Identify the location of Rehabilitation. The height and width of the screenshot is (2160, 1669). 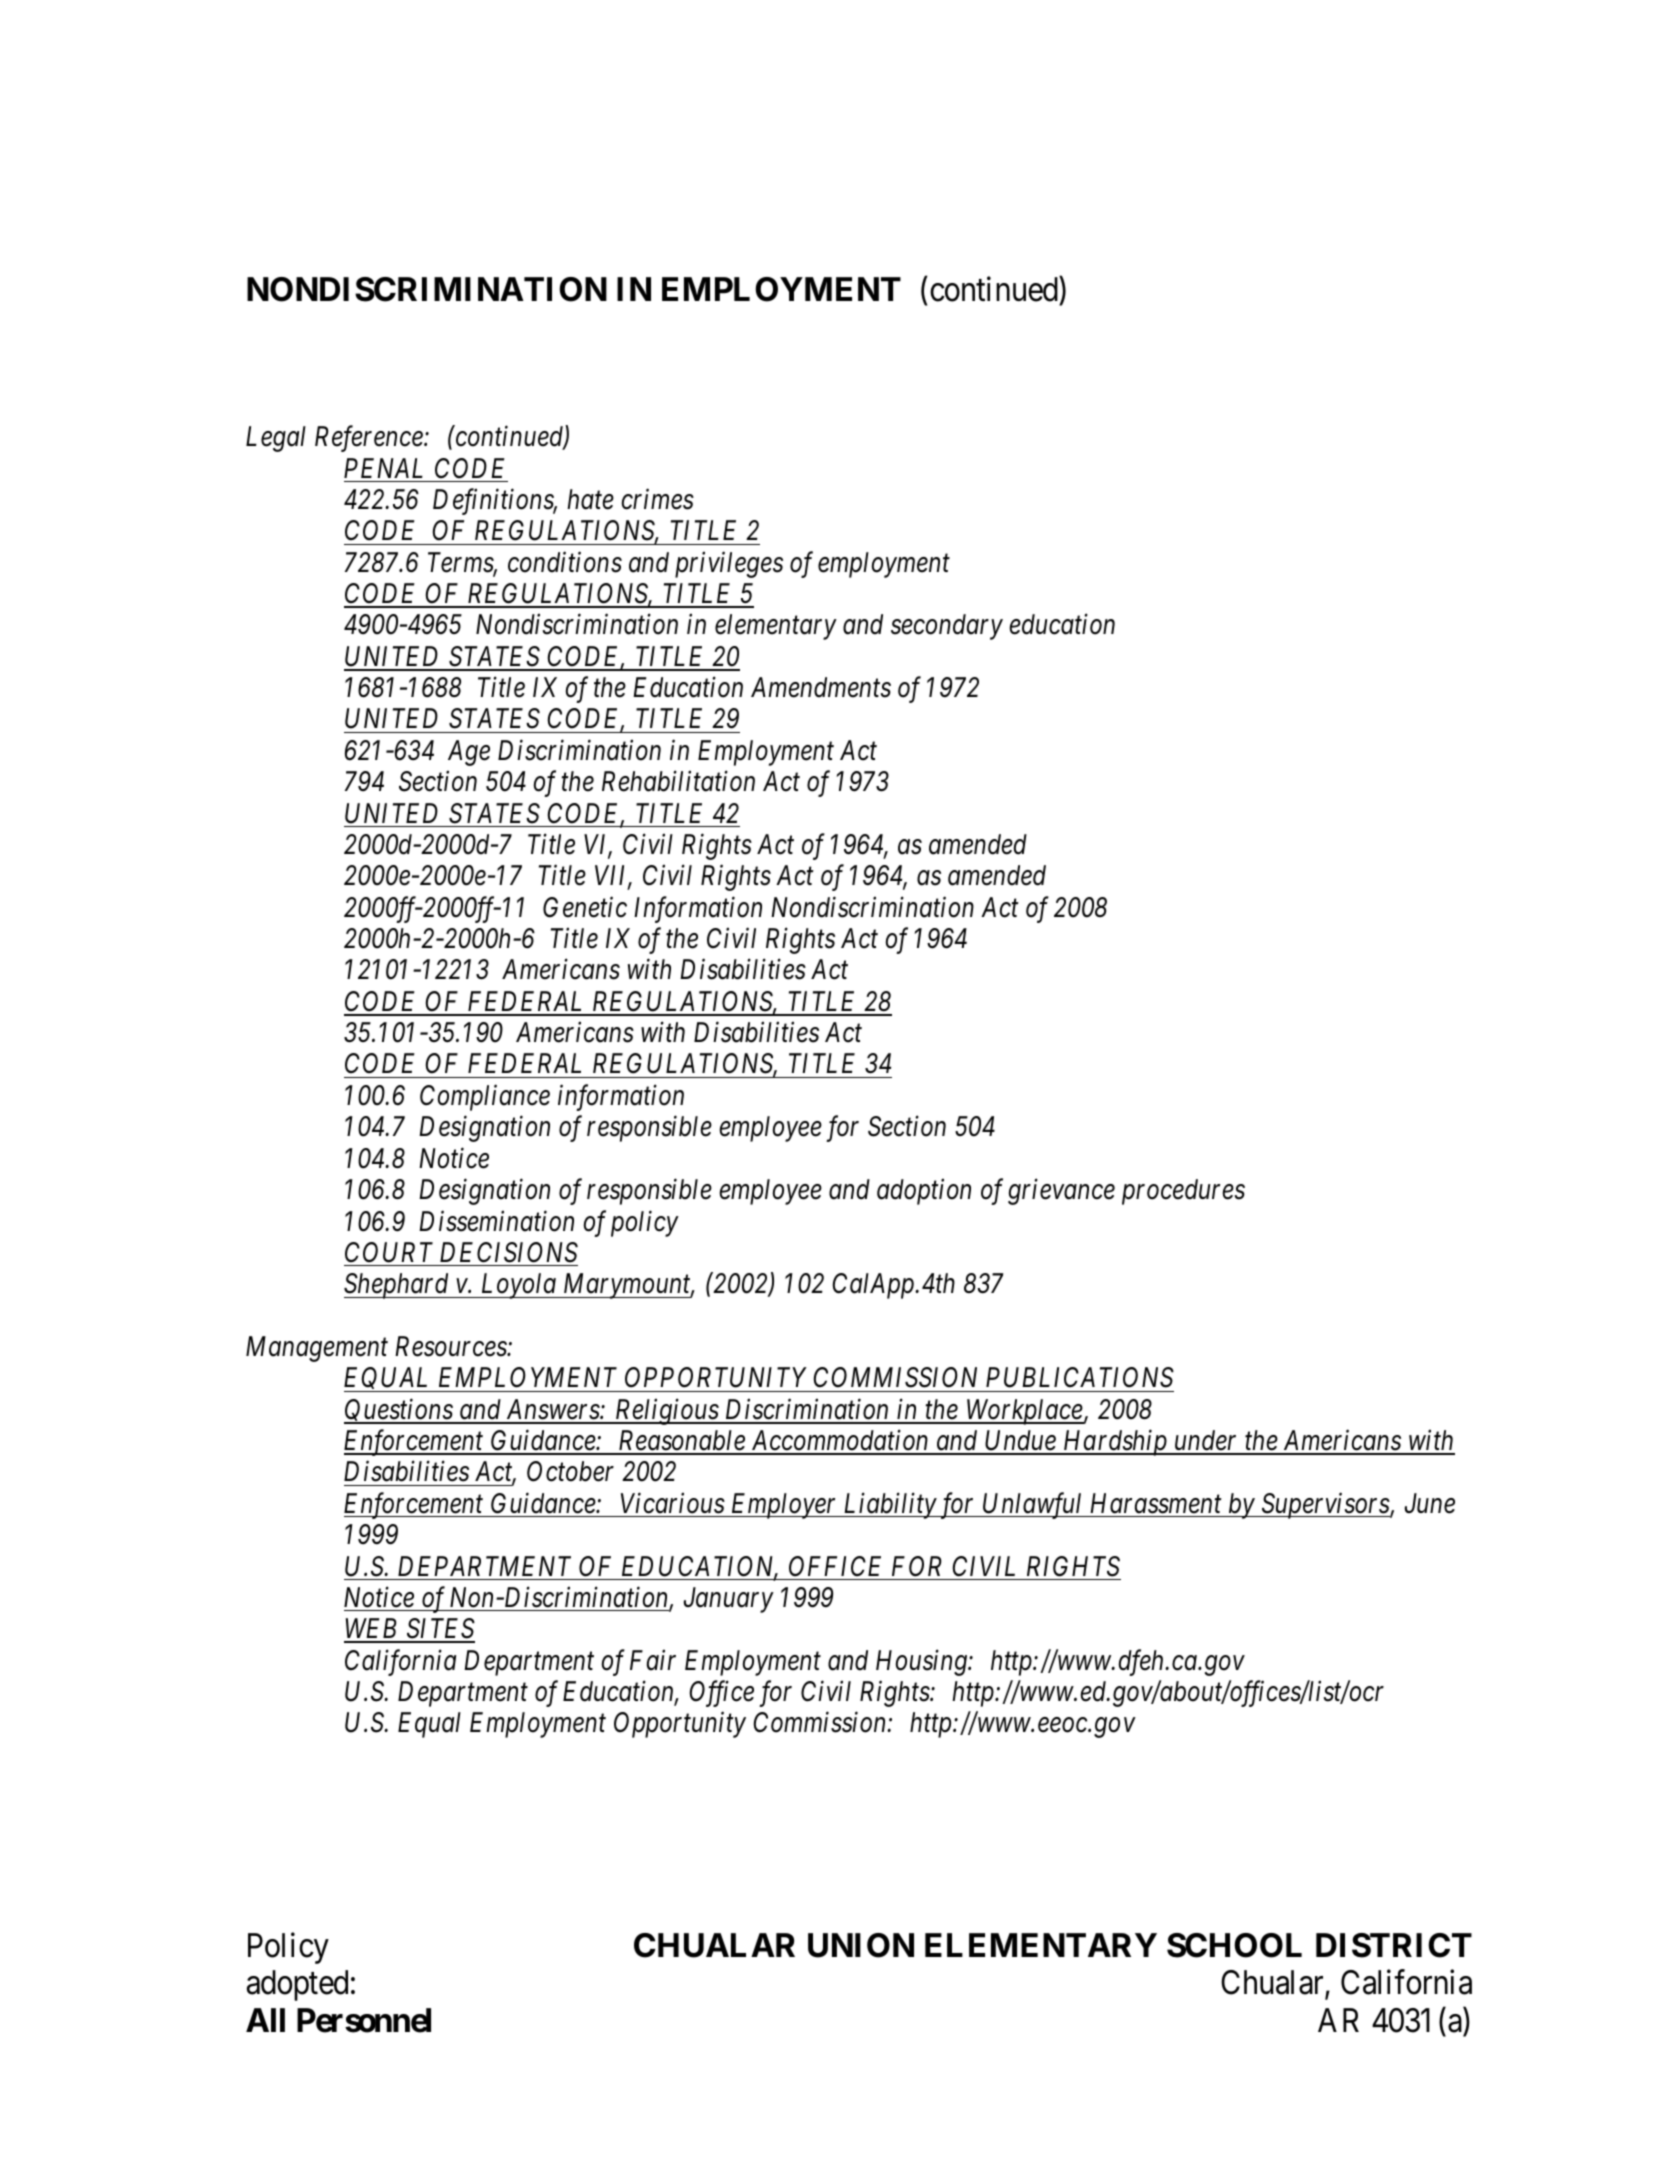
(678, 781).
